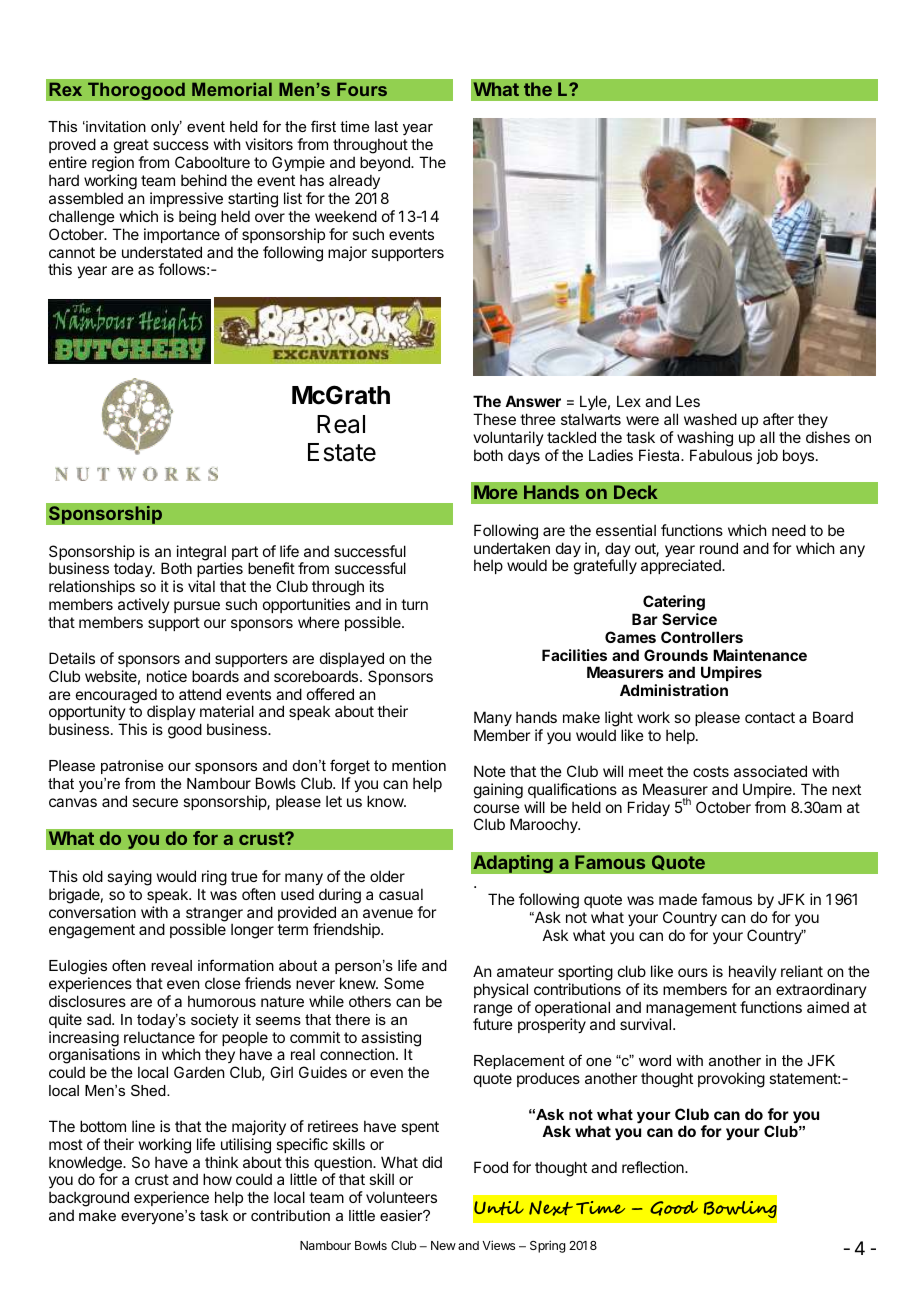 The image size is (924, 1308). I want to click on Maintenance, so click(760, 655).
